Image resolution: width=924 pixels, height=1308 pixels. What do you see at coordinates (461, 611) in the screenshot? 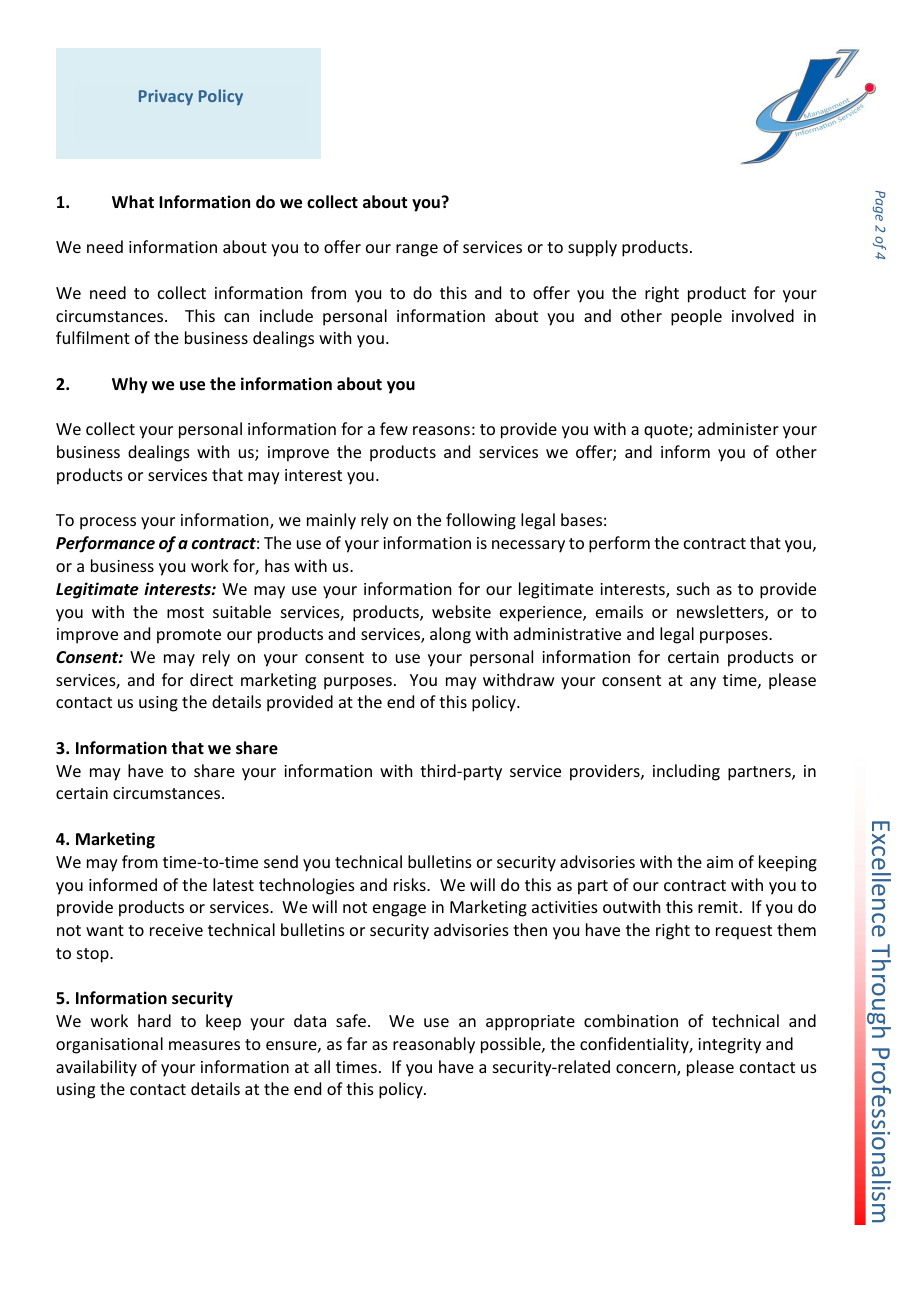
I see `website` at bounding box center [461, 611].
